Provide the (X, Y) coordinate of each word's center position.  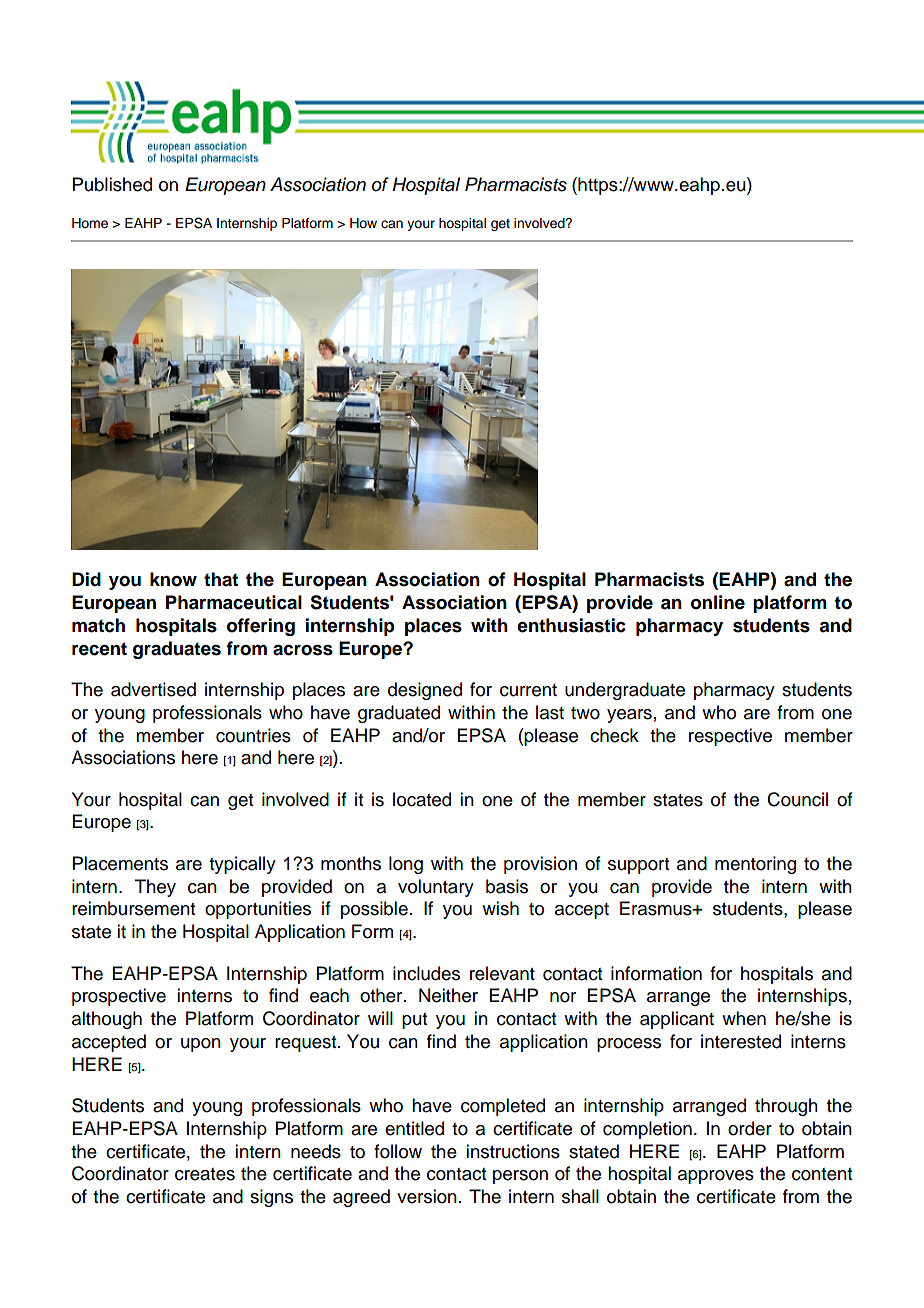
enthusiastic (571, 625)
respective (730, 737)
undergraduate (625, 691)
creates (205, 1174)
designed (425, 691)
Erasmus (657, 908)
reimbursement (133, 908)
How (363, 223)
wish (500, 908)
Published (112, 184)
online (718, 602)
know (173, 579)
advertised (153, 689)
